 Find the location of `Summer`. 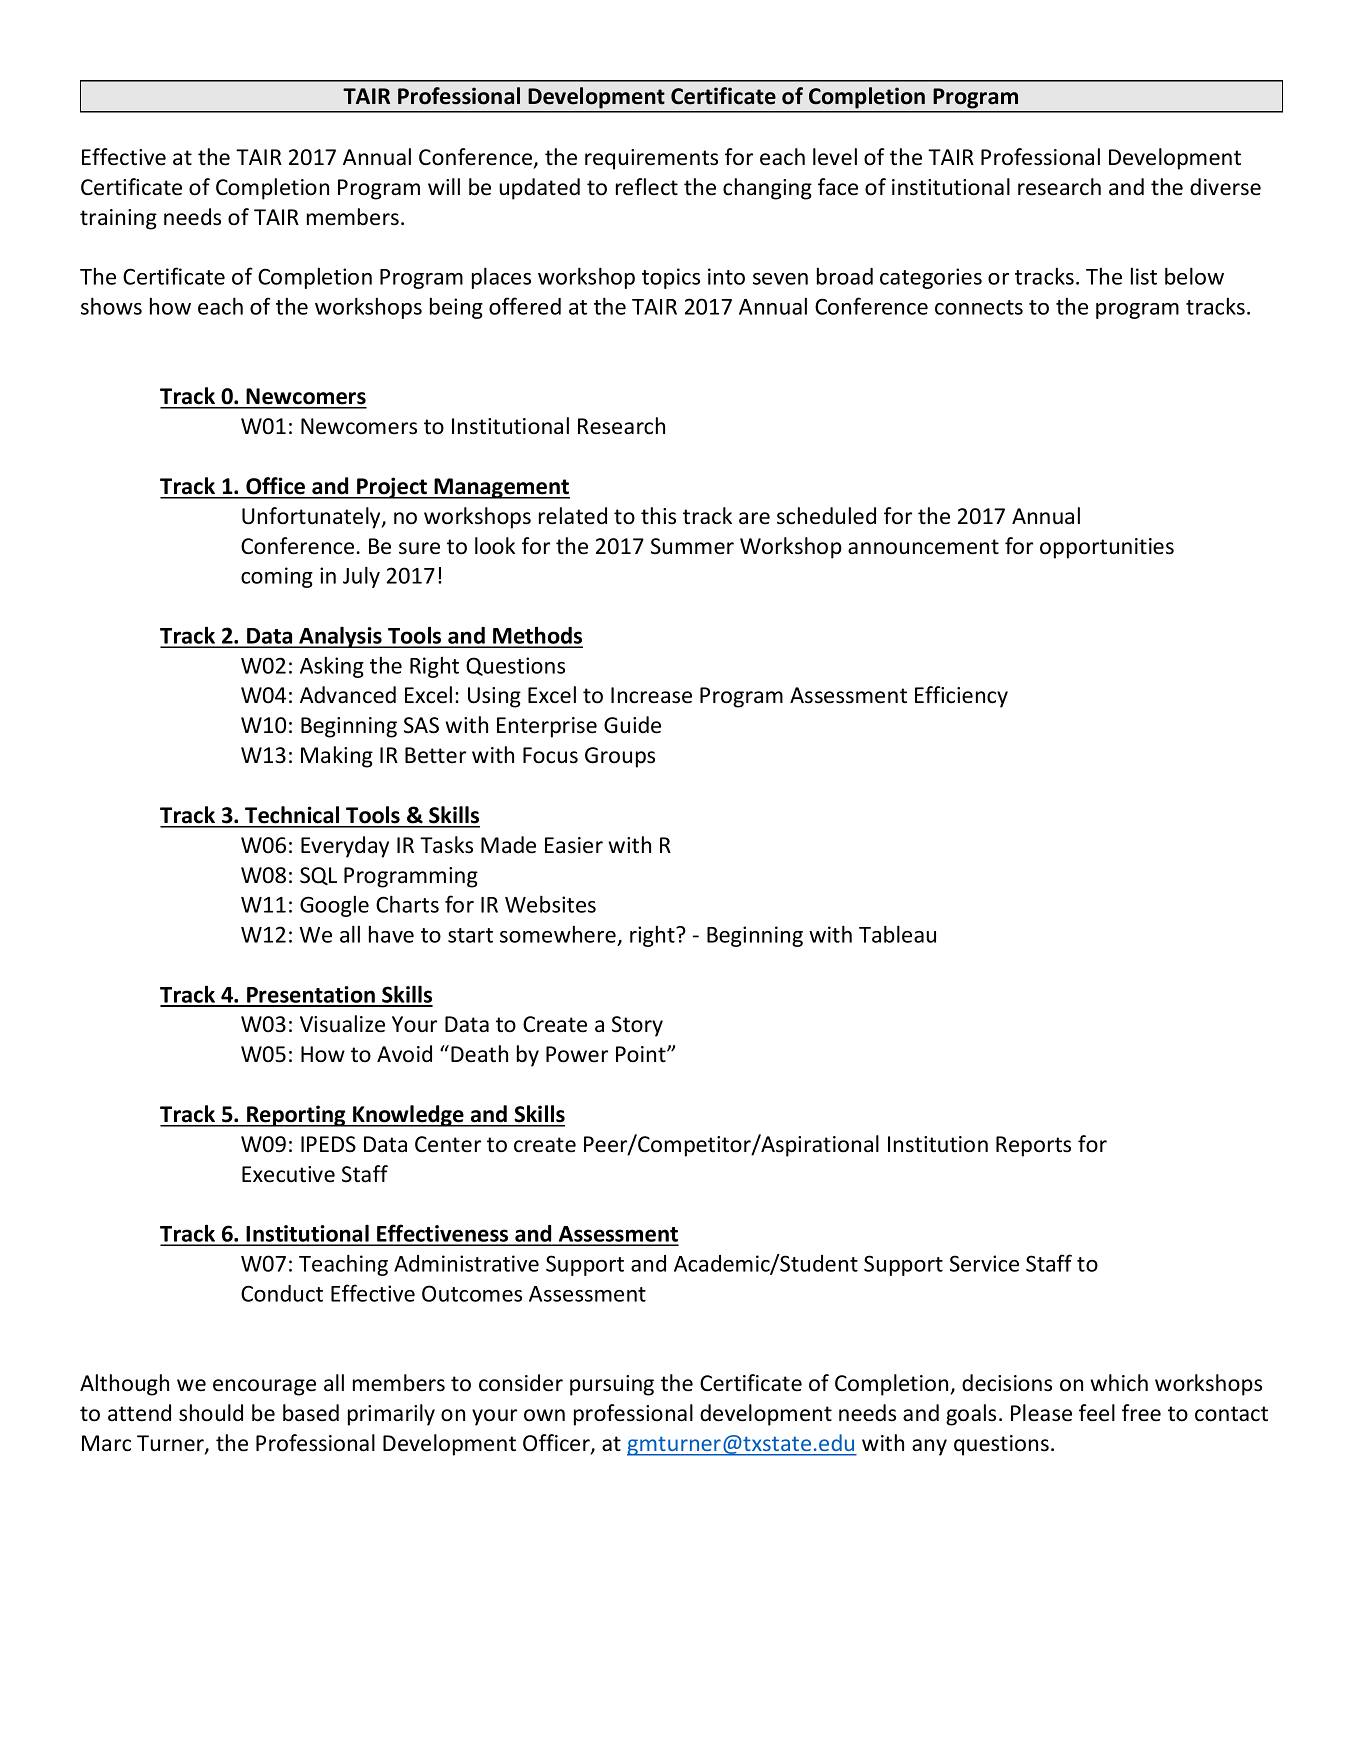

Summer is located at coordinates (692, 546).
